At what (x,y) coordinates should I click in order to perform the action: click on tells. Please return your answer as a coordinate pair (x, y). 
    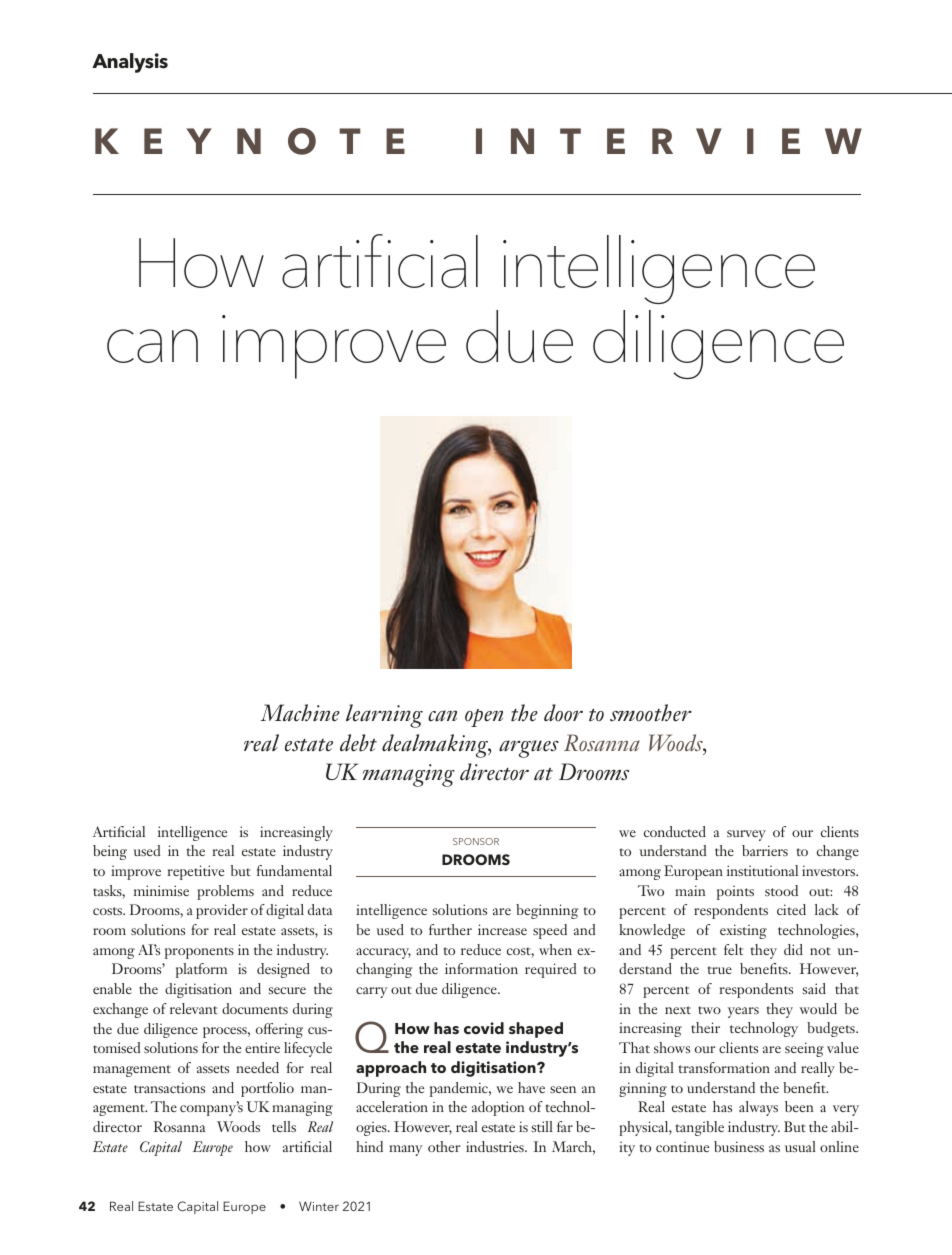
    Looking at the image, I should click on (284, 1126).
